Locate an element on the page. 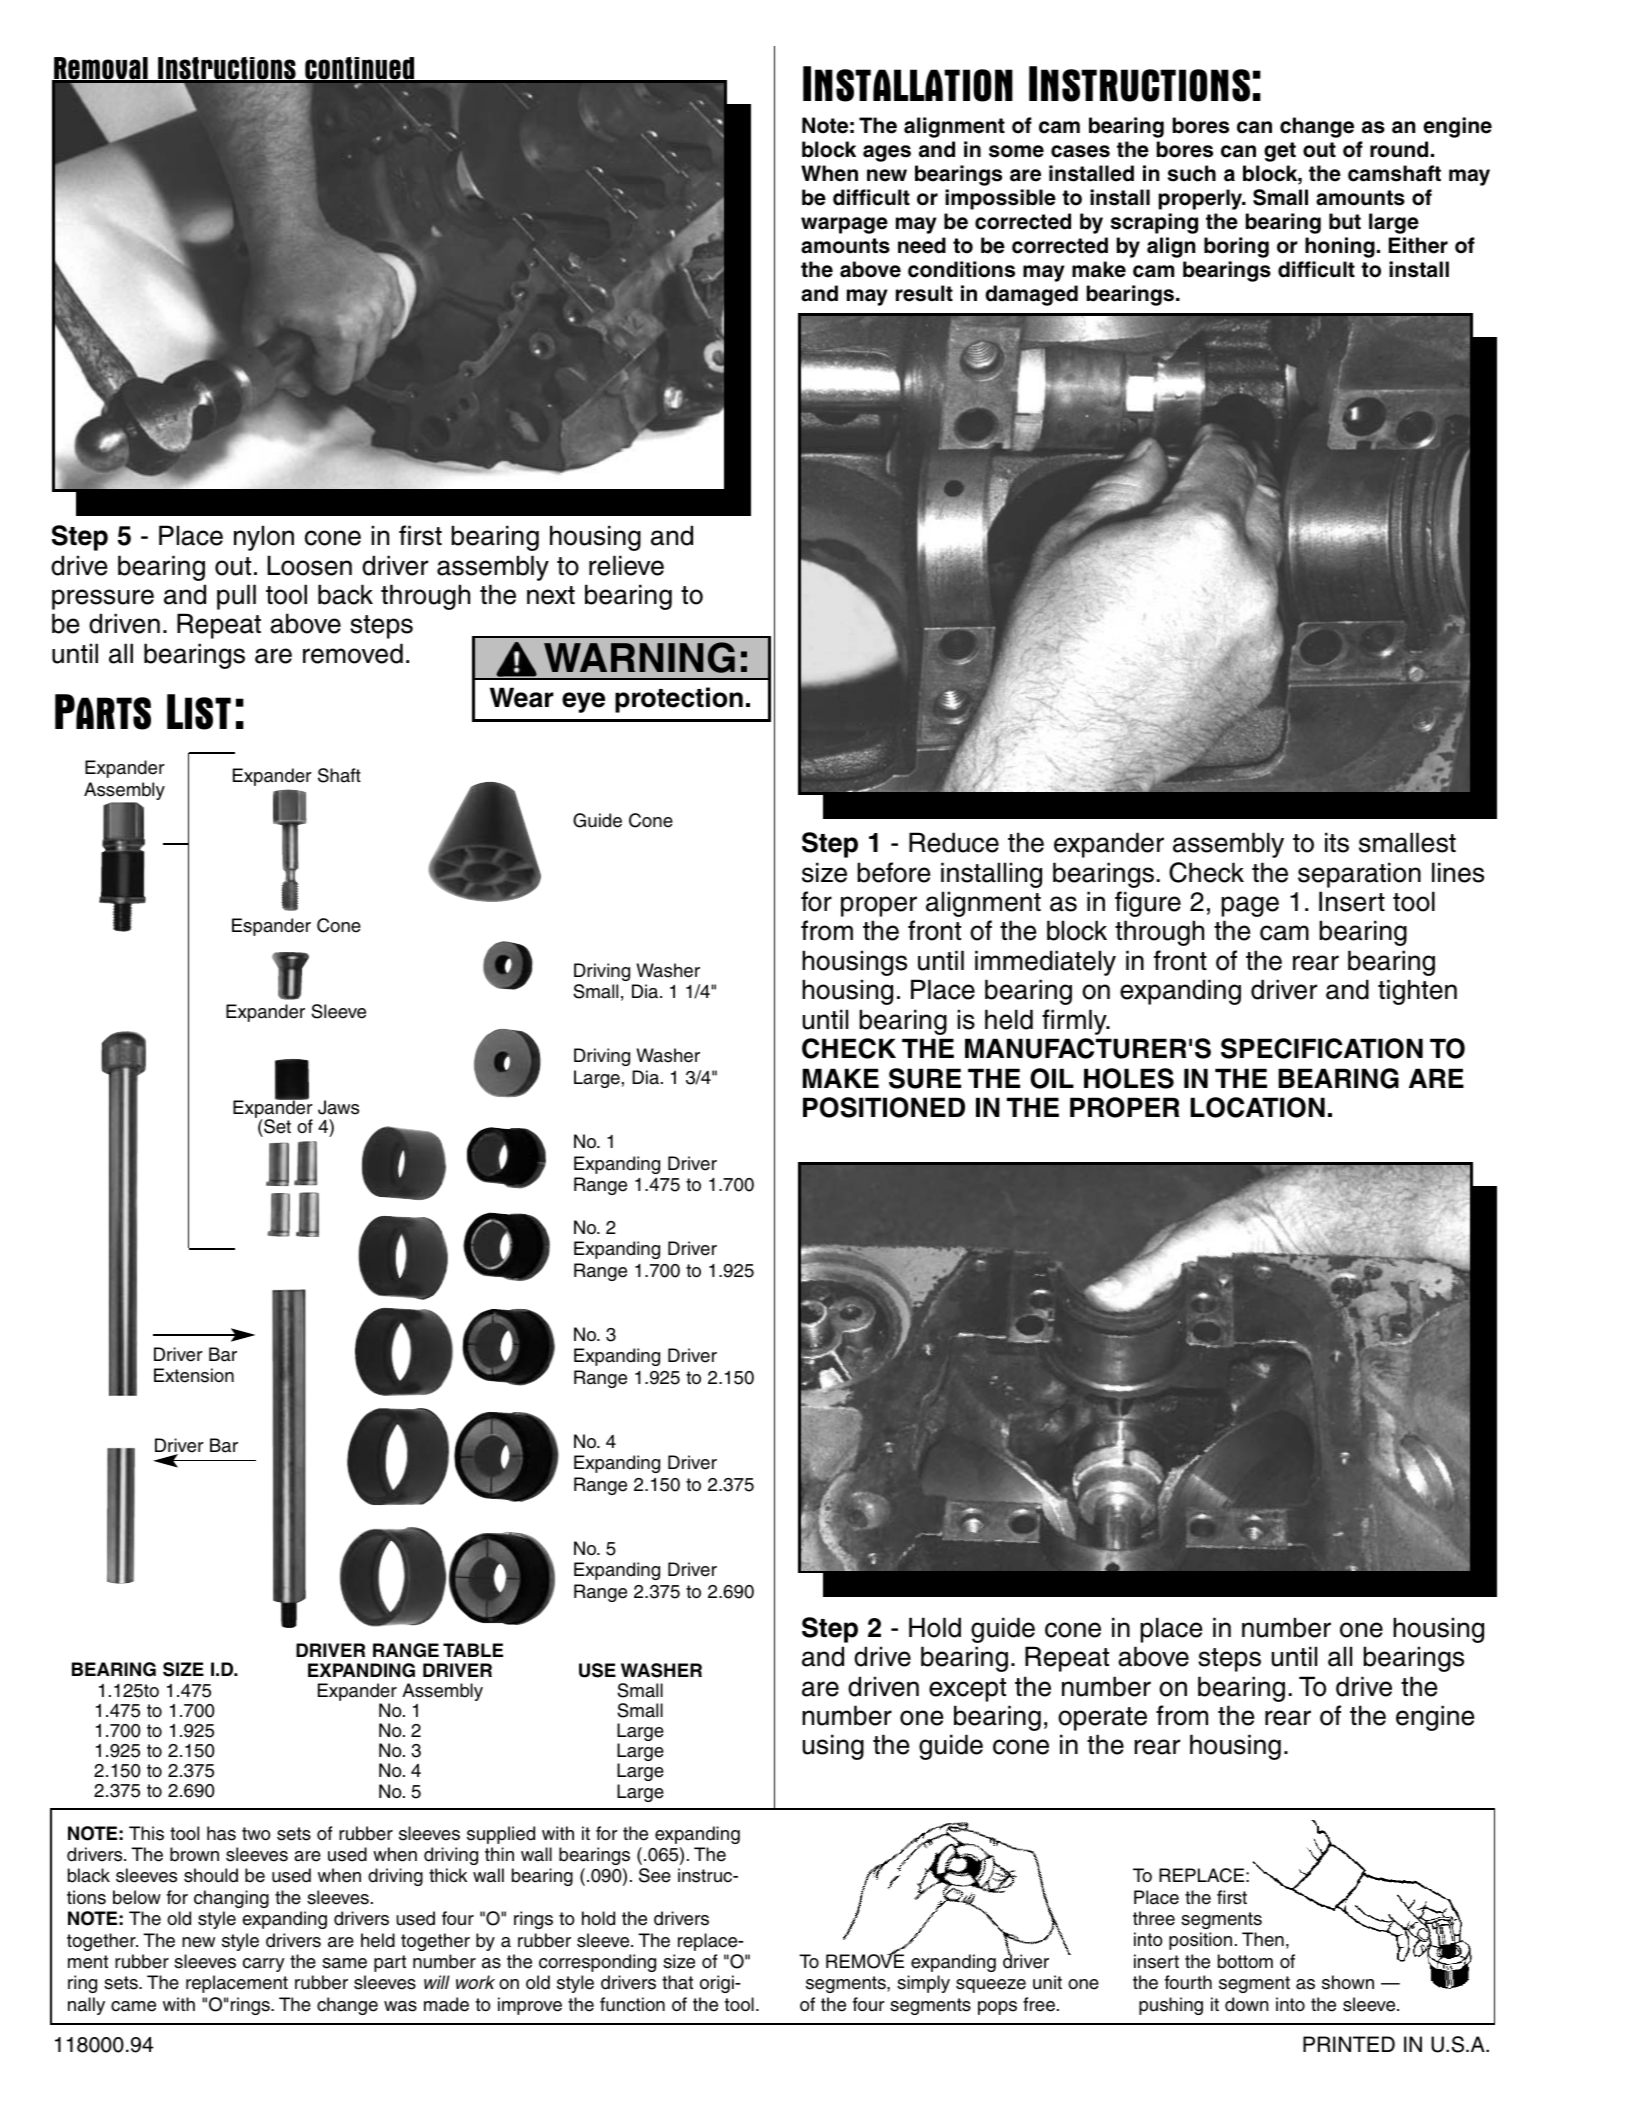  Removal is located at coordinates (101, 70).
